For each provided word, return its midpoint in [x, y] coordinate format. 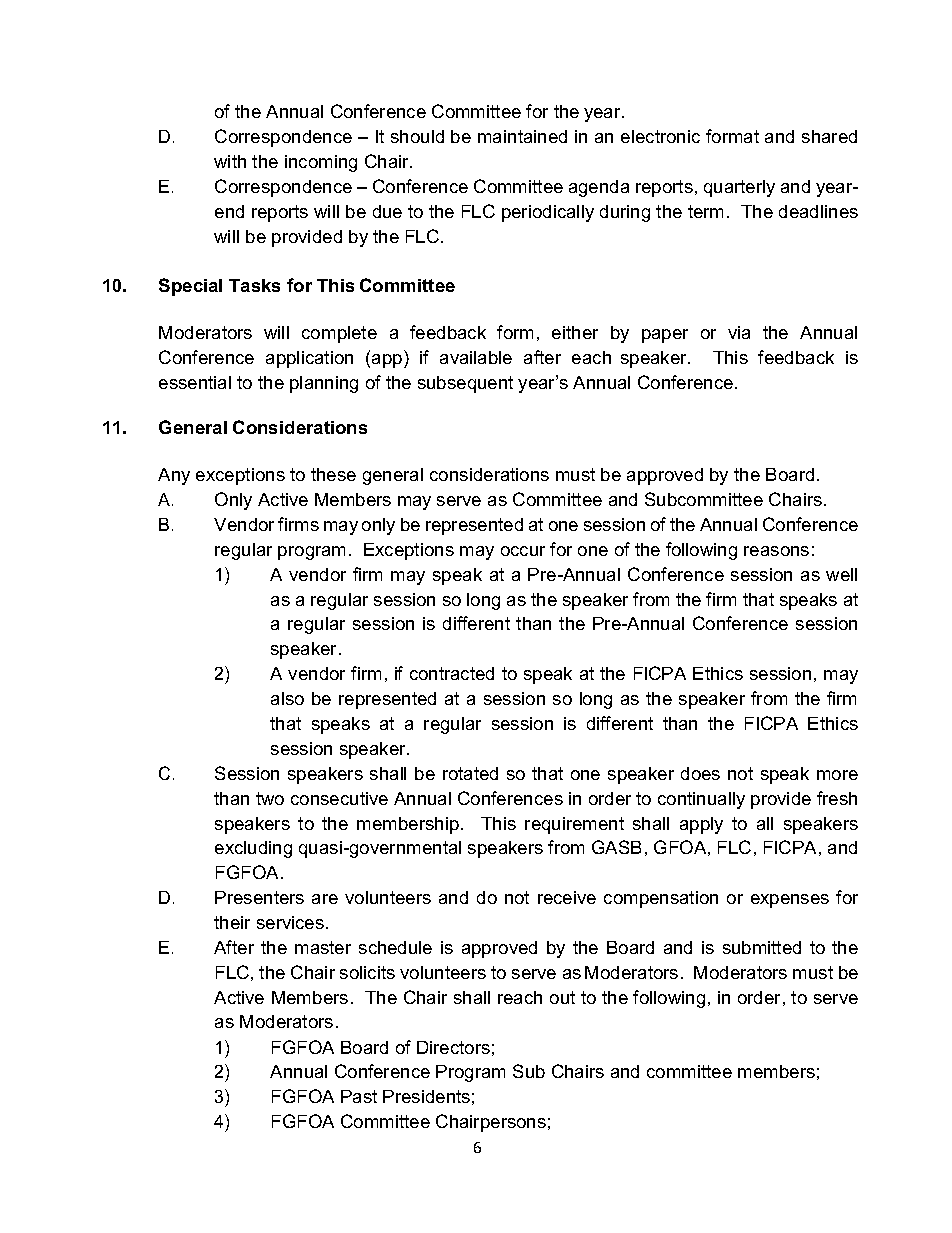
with [230, 161]
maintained [522, 136]
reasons [776, 551]
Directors [453, 1047]
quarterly [739, 188]
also [287, 698]
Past [359, 1096]
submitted [762, 947]
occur [523, 551]
